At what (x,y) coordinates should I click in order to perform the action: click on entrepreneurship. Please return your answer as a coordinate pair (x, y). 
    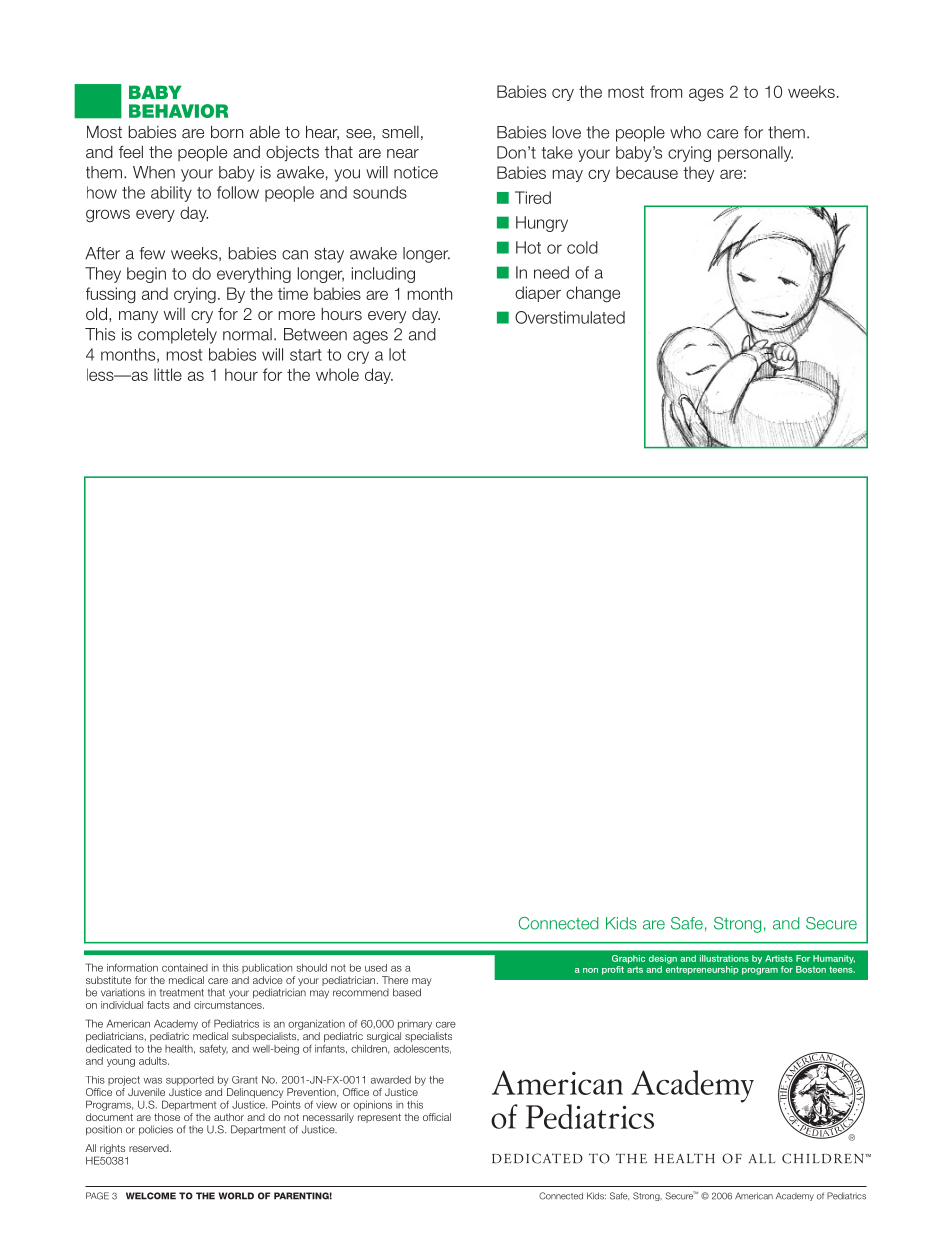
    Looking at the image, I should click on (702, 970).
